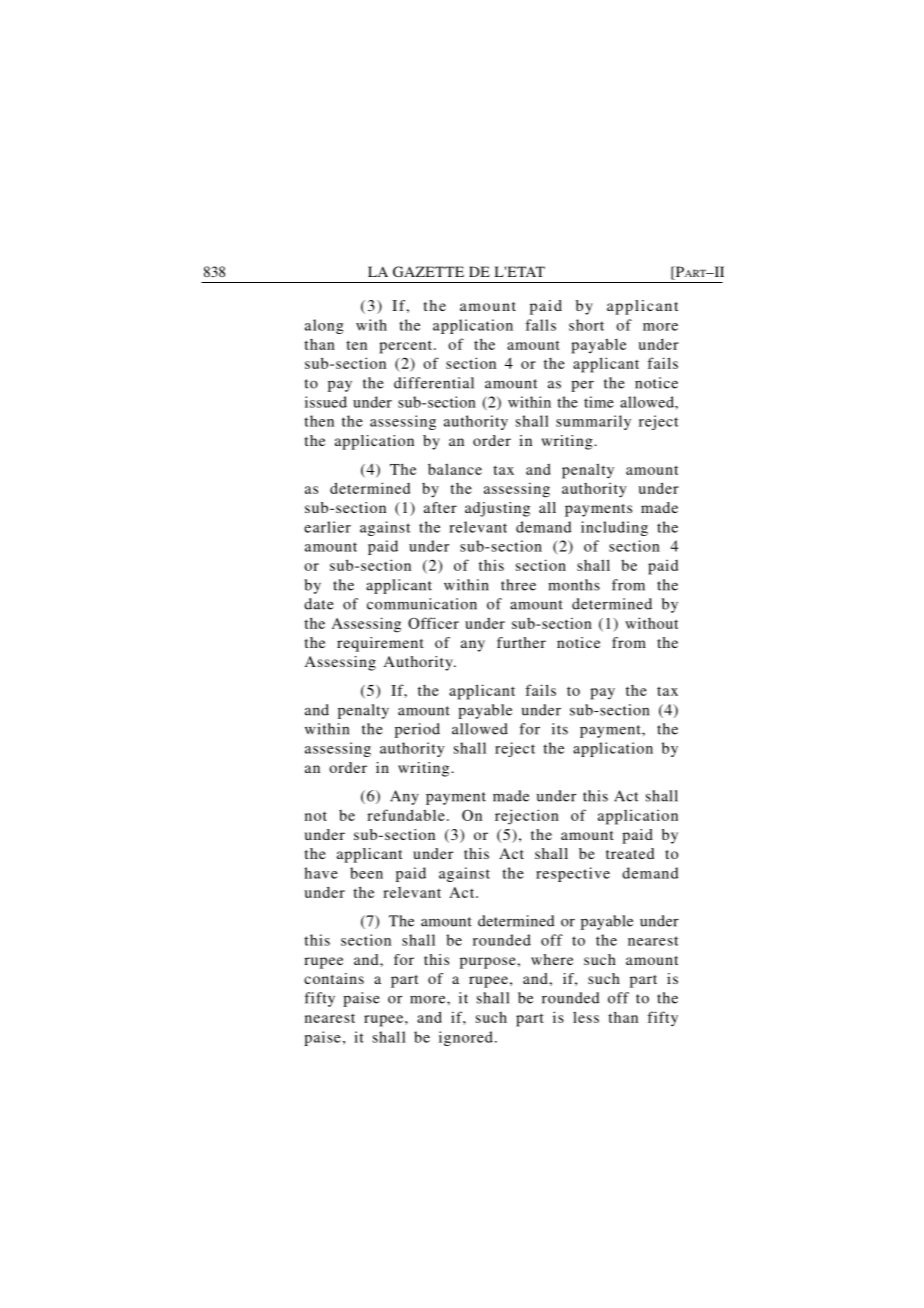 Image resolution: width=924 pixels, height=1308 pixels. What do you see at coordinates (573, 874) in the page?
I see `respective` at bounding box center [573, 874].
